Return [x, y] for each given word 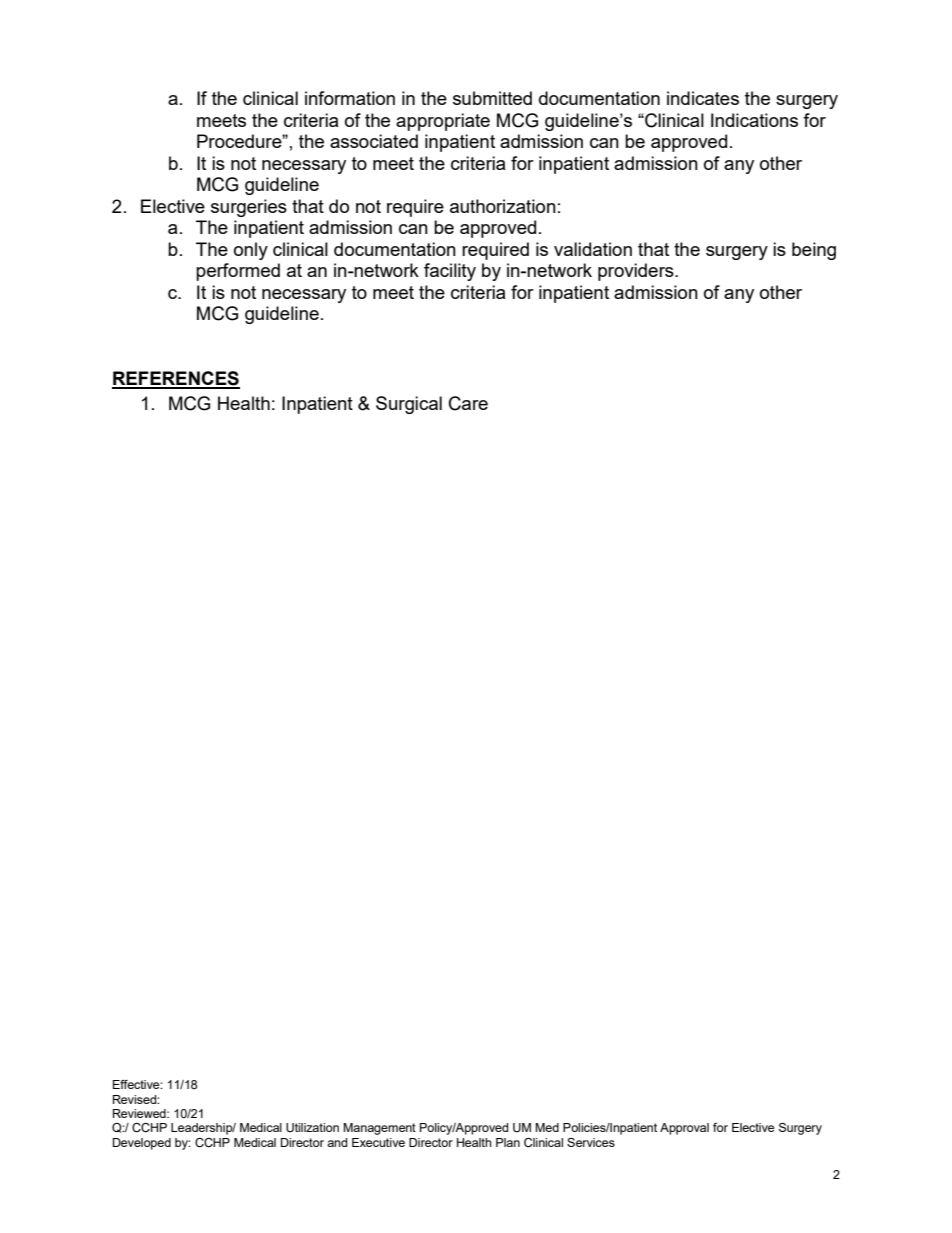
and [337, 1142]
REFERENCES [176, 379]
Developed [142, 1144]
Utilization [312, 1128]
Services [591, 1142]
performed [238, 272]
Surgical [409, 405]
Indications [754, 120]
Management [379, 1129]
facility [450, 272]
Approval [684, 1129]
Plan [508, 1142]
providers [637, 272]
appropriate [443, 122]
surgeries [249, 208]
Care [468, 403]
